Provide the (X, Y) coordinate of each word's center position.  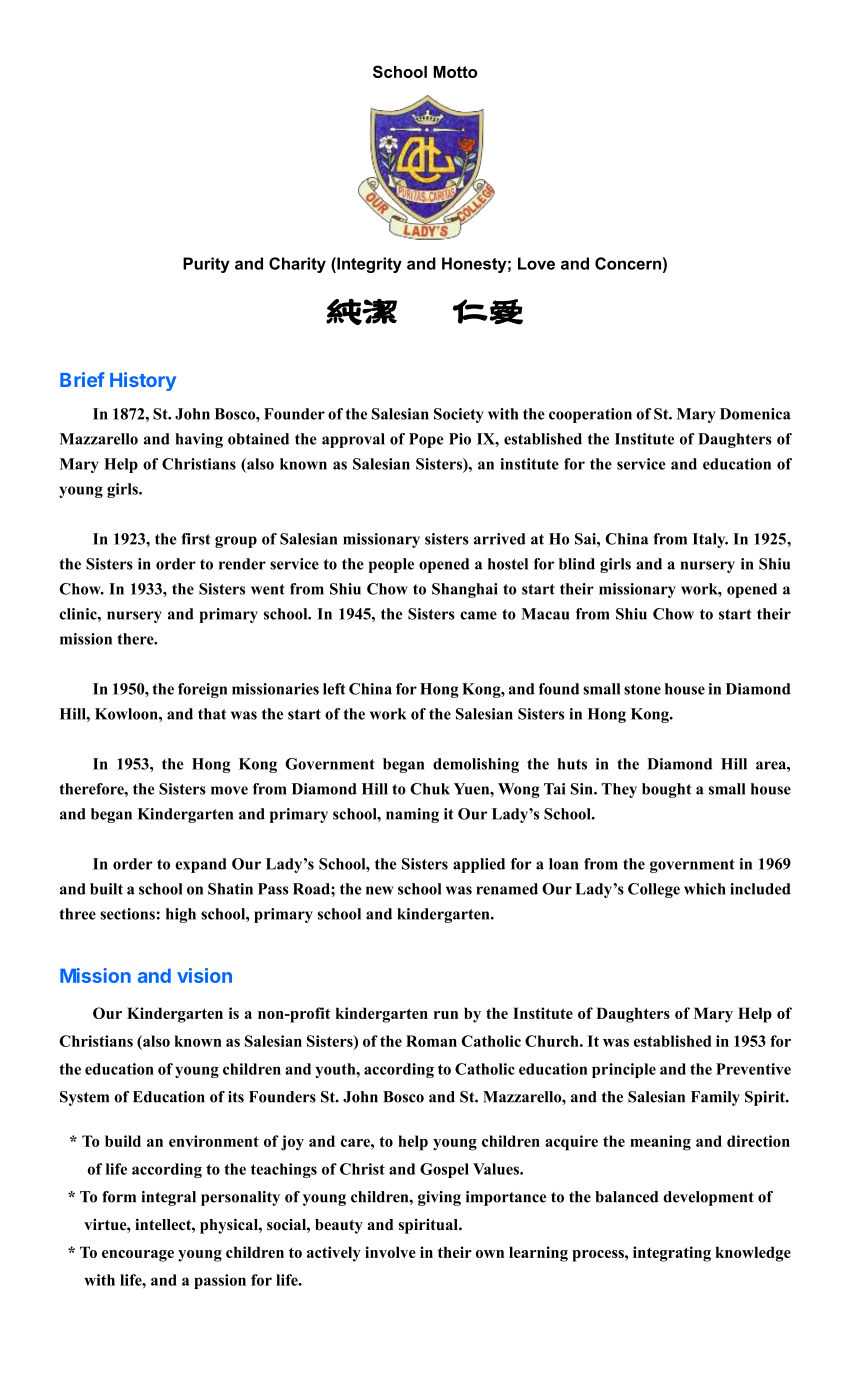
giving (439, 1198)
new (379, 890)
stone (642, 689)
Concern (628, 263)
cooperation (590, 415)
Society (459, 415)
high (181, 915)
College (654, 890)
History (143, 381)
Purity (206, 265)
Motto (455, 72)
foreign (202, 690)
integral (168, 1198)
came (478, 615)
